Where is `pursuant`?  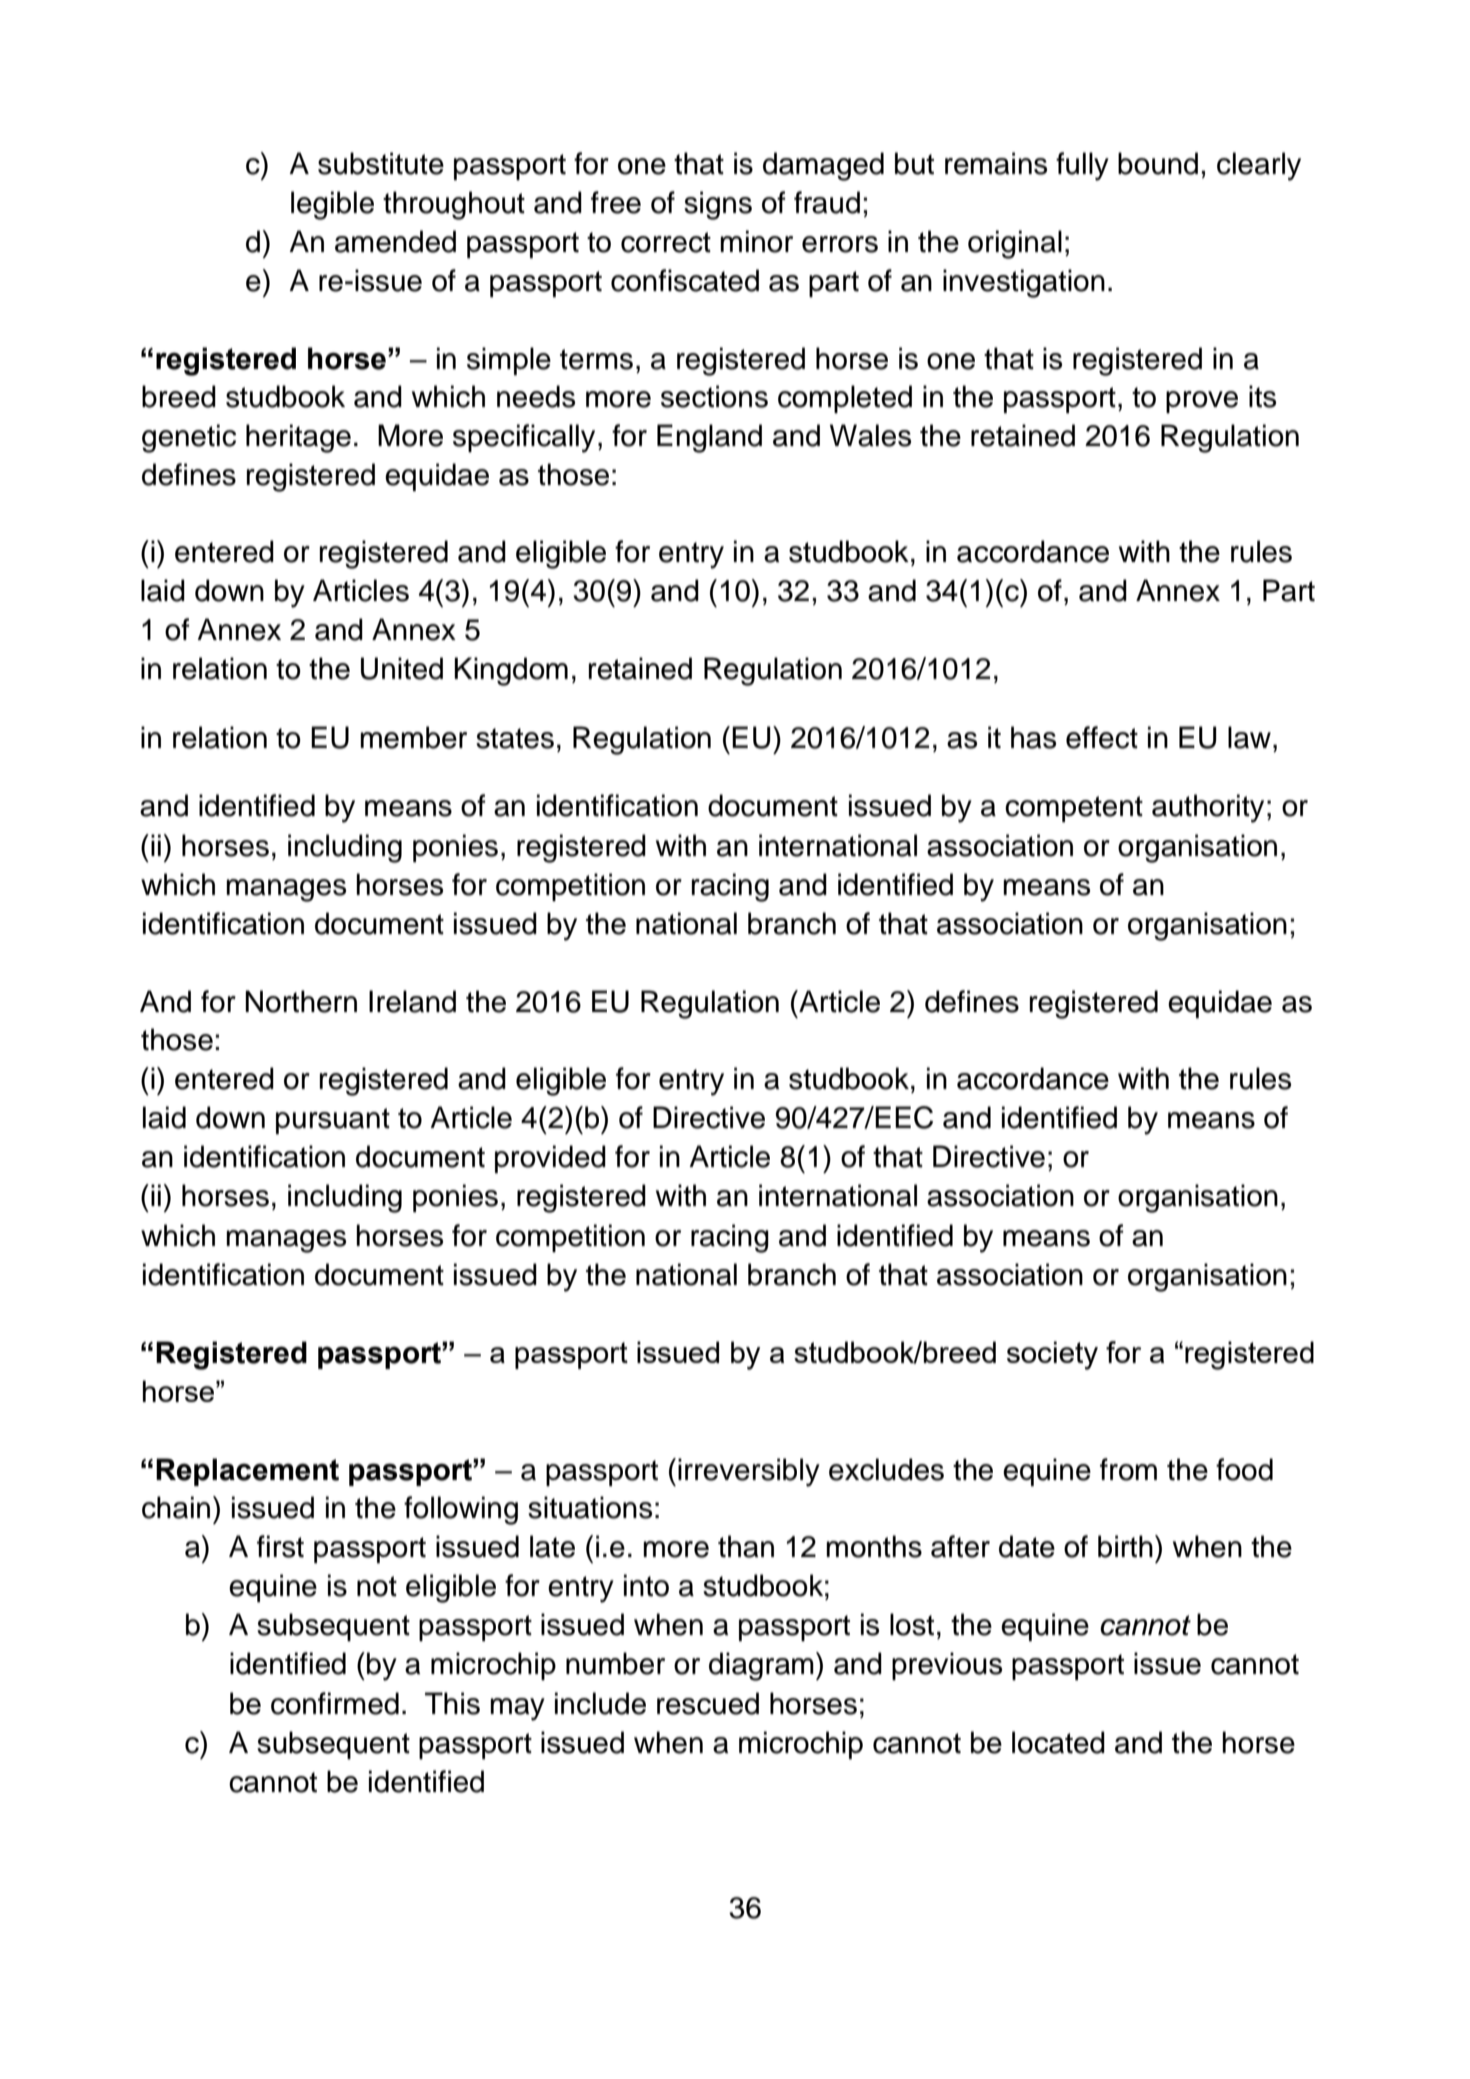
pursuant is located at coordinates (333, 1121).
